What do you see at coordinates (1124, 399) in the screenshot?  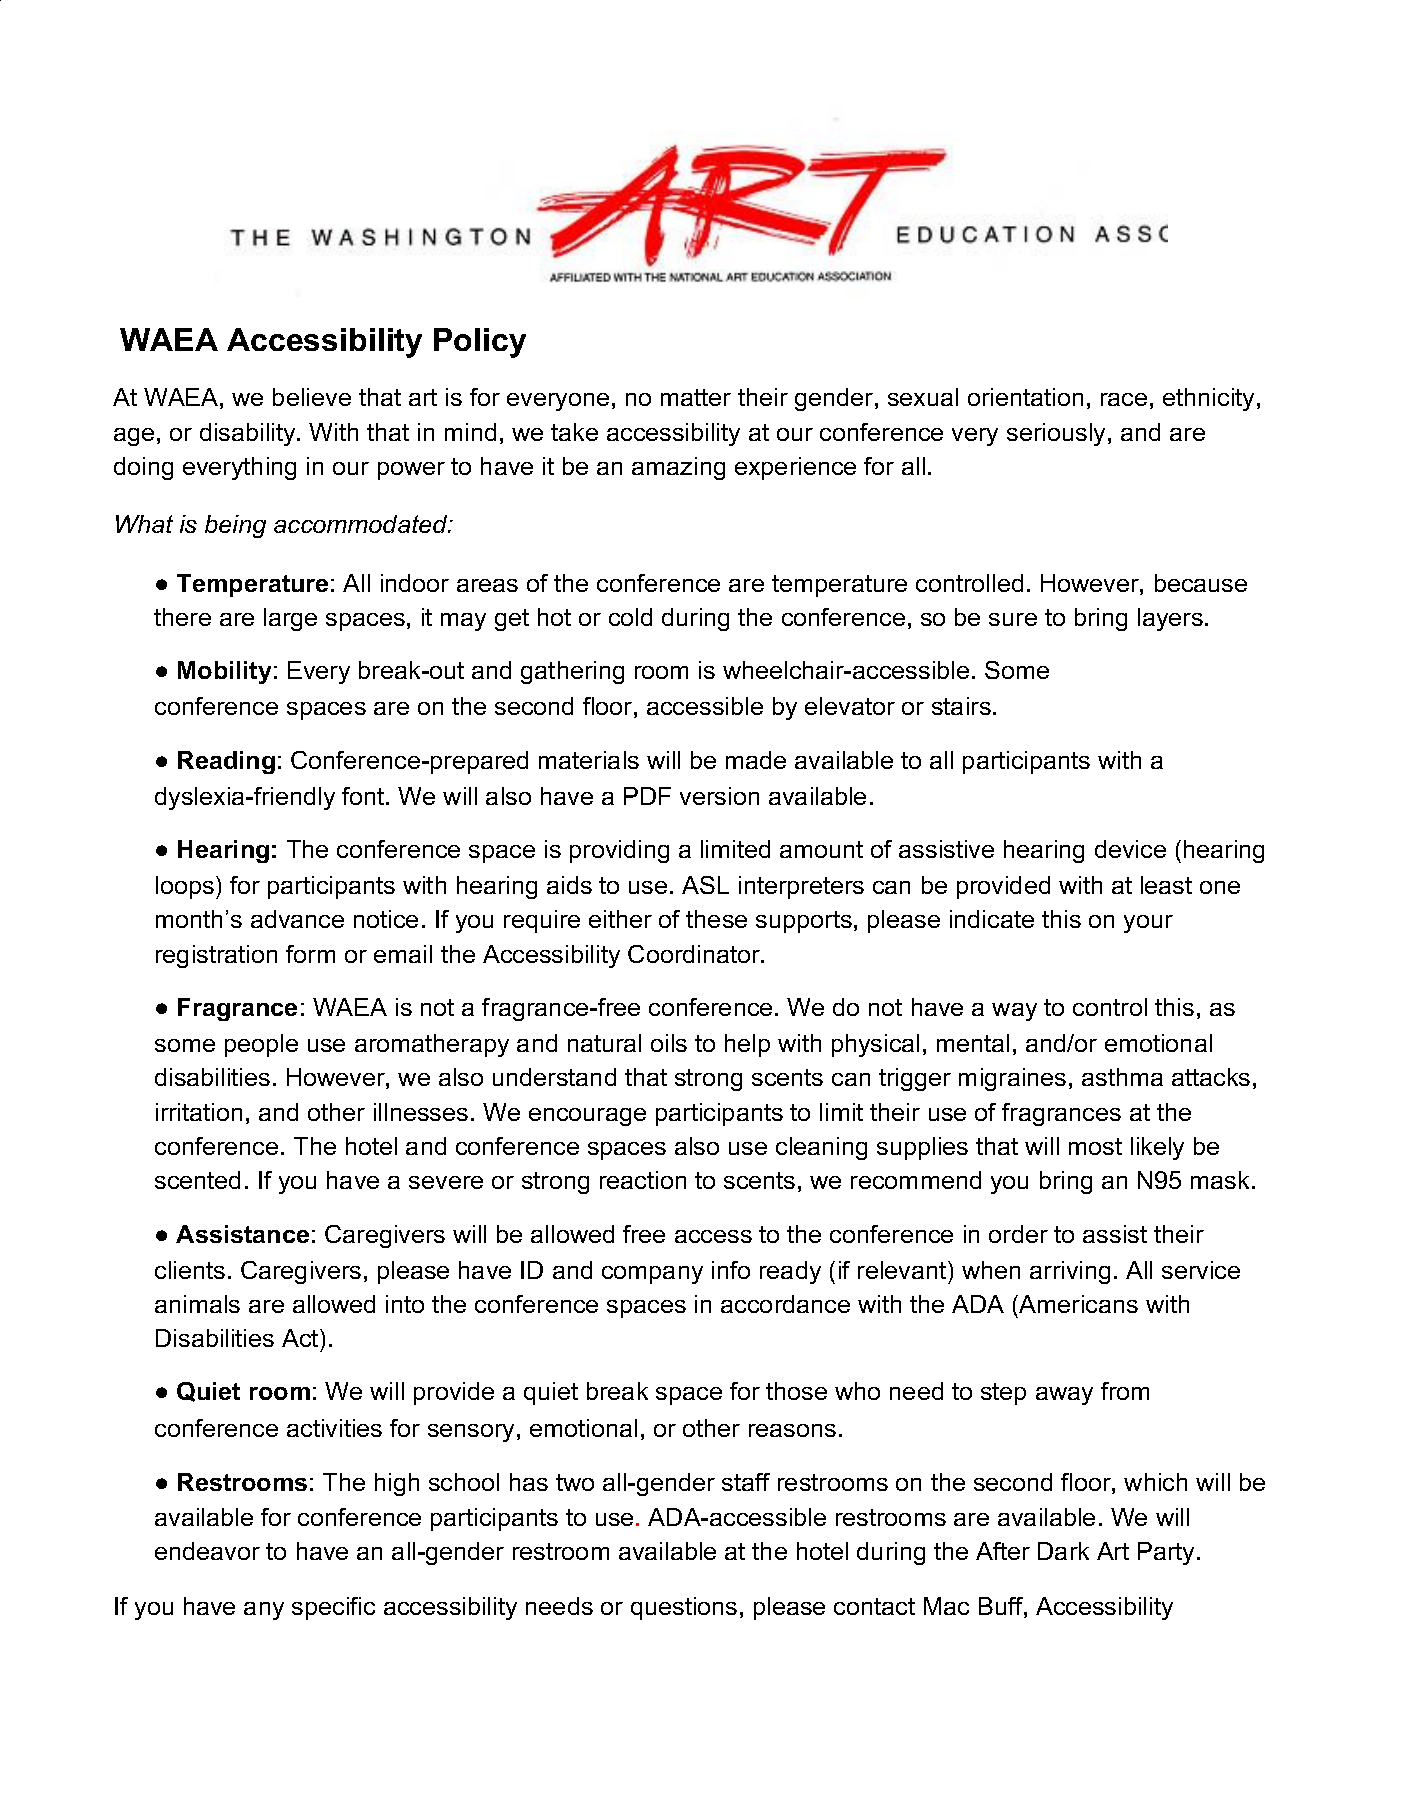 I see `race` at bounding box center [1124, 399].
